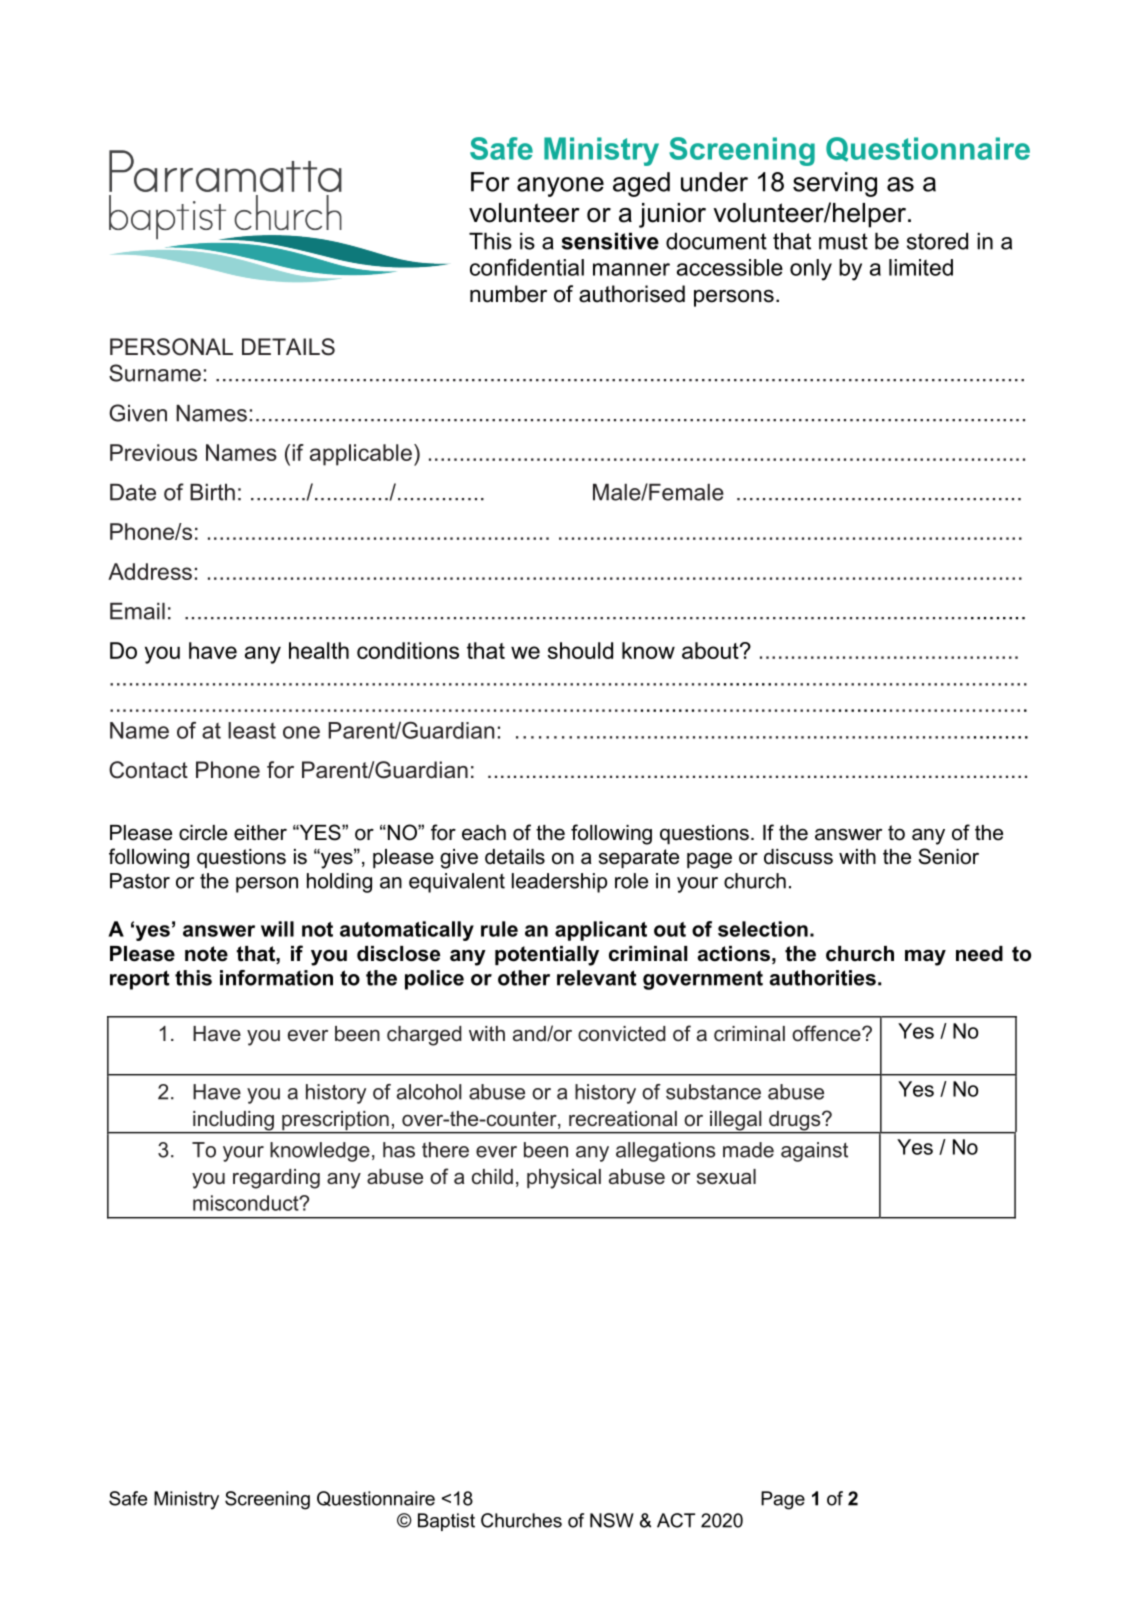 The image size is (1140, 1613). Describe the element at coordinates (361, 455) in the screenshot. I see `applicable` at that location.
